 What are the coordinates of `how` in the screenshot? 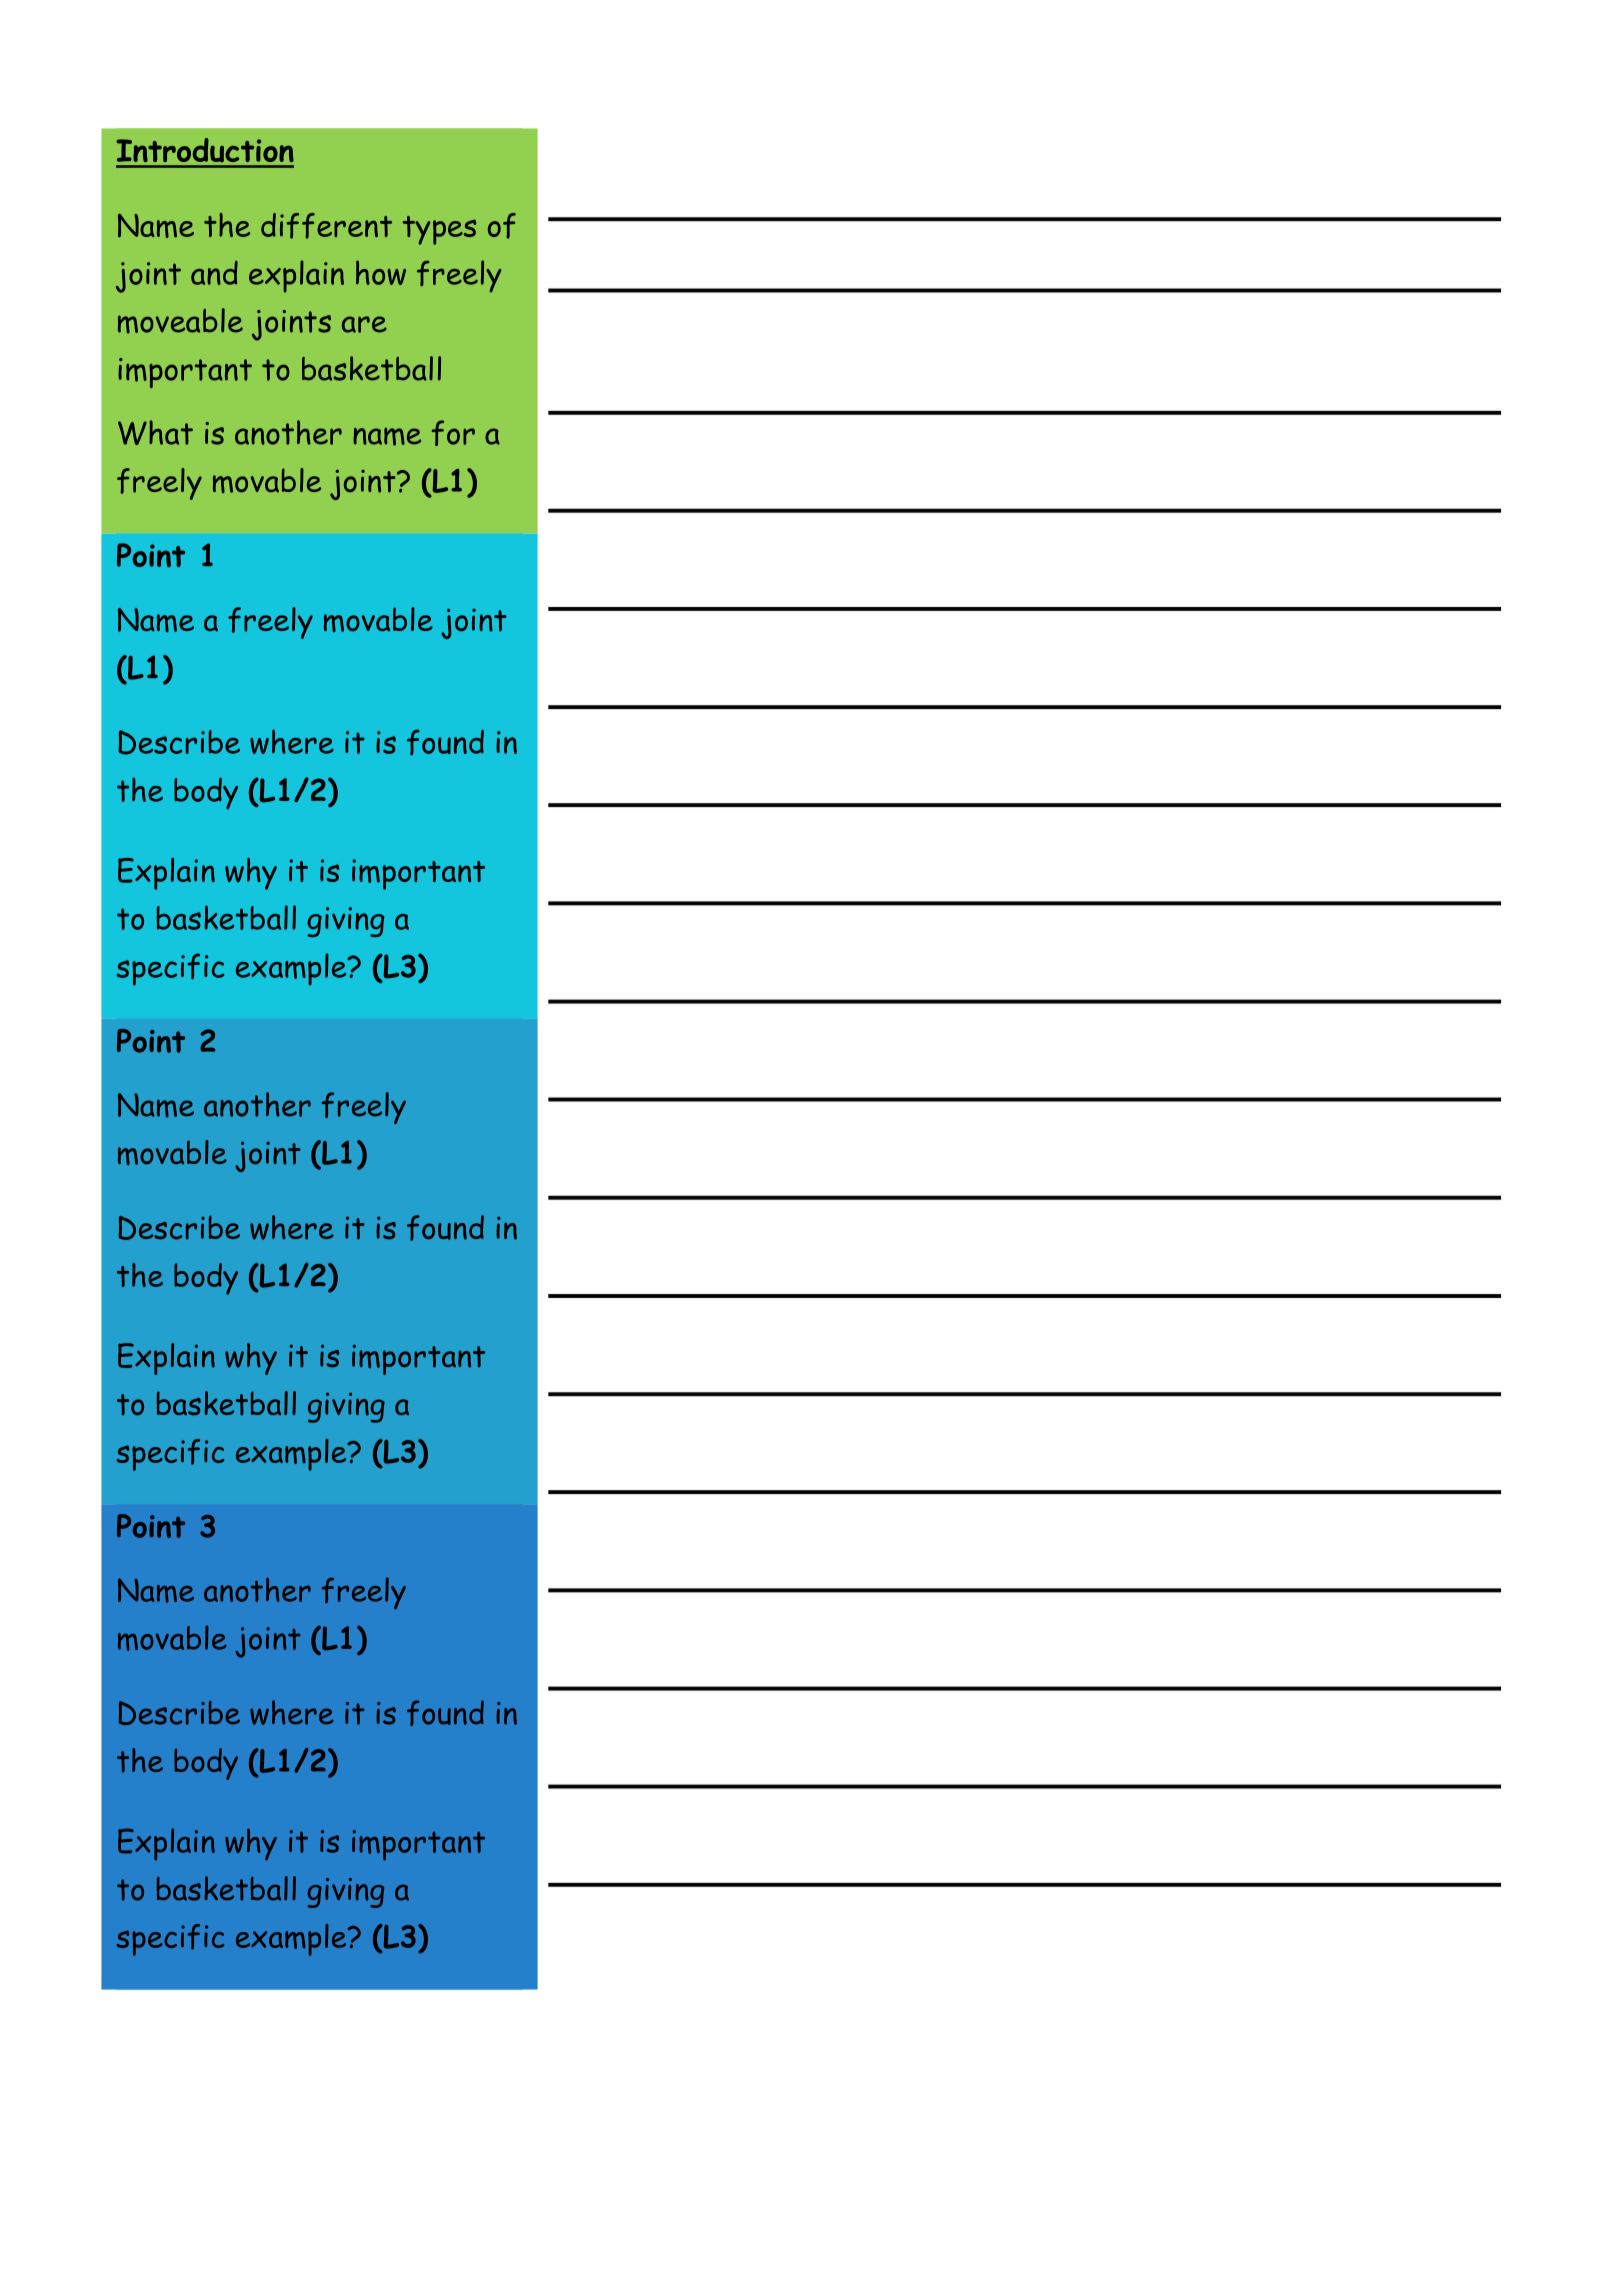 It's located at (381, 272).
